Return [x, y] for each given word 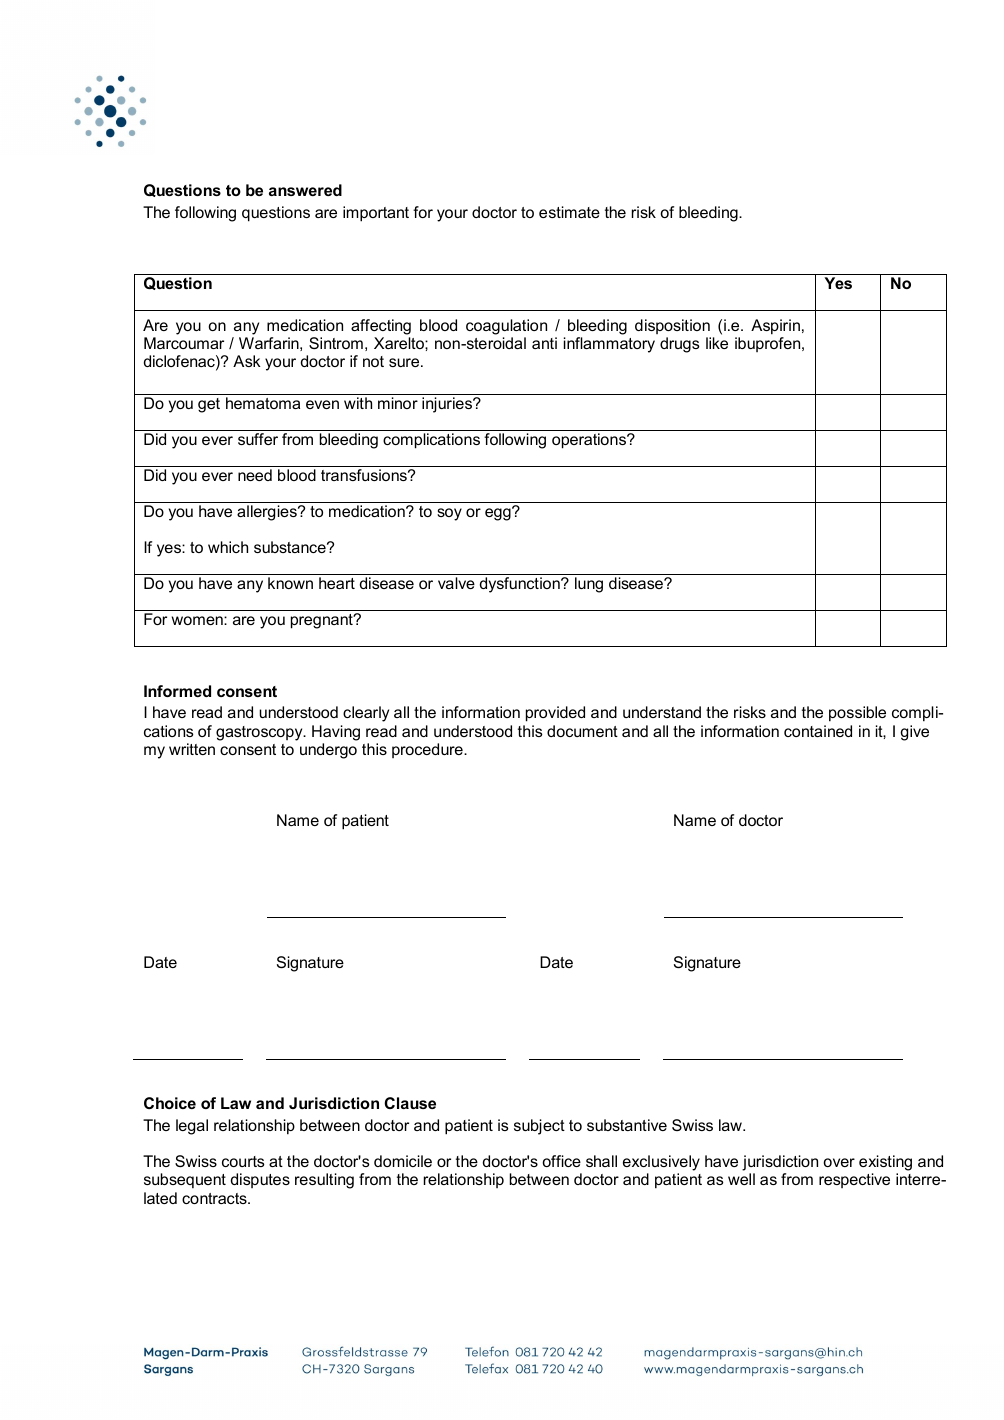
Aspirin [775, 327]
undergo [328, 751]
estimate [569, 212]
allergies [268, 513]
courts [243, 1161]
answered [305, 190]
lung [589, 585]
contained [818, 731]
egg [499, 514]
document [582, 731]
